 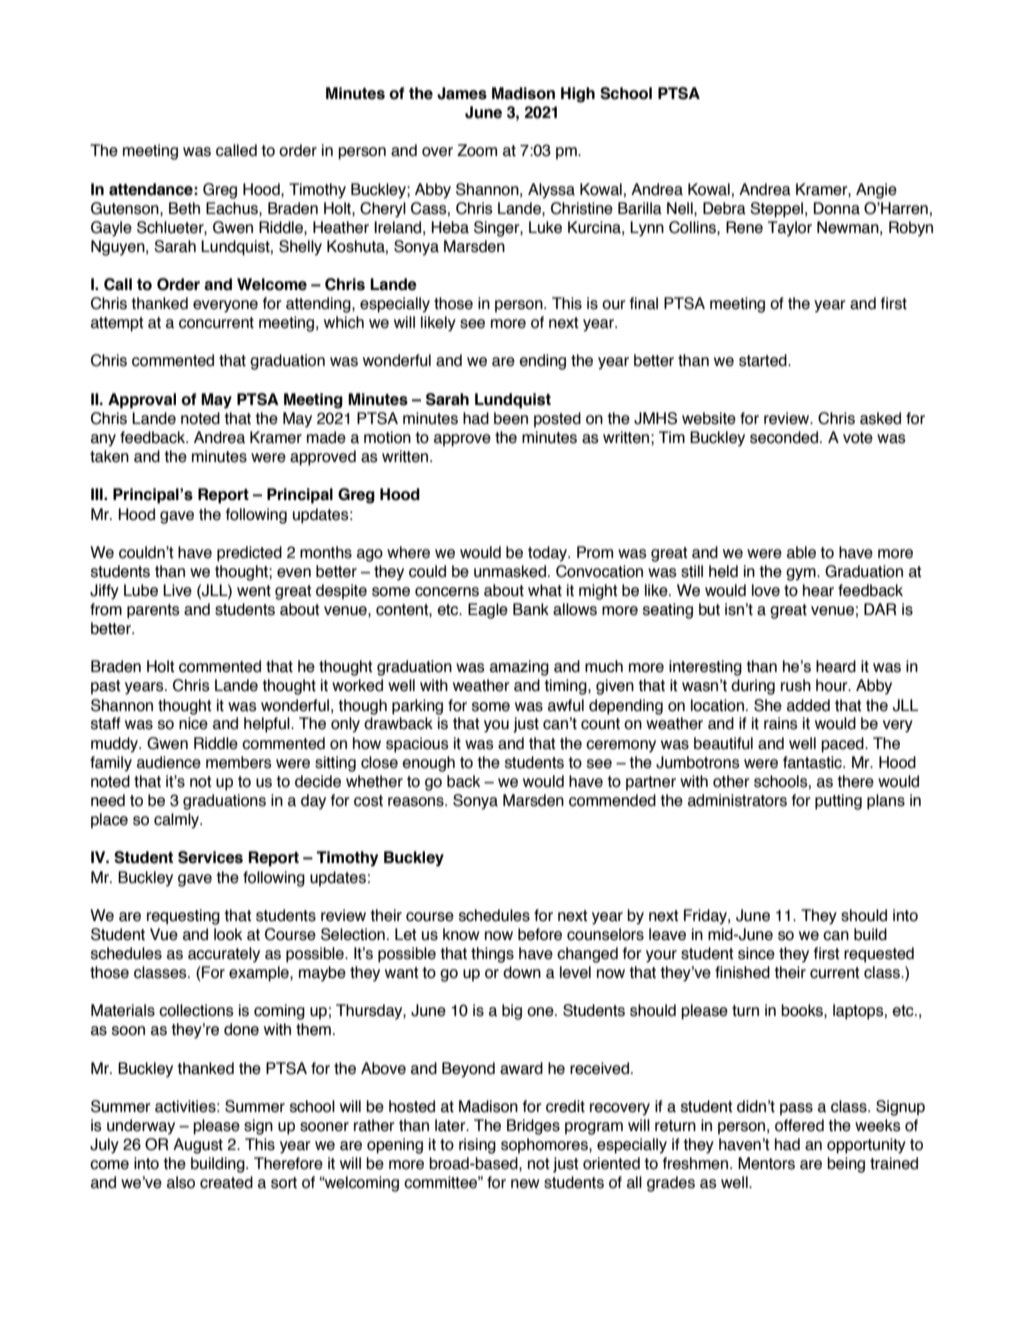 I want to click on amazing, so click(x=519, y=668).
